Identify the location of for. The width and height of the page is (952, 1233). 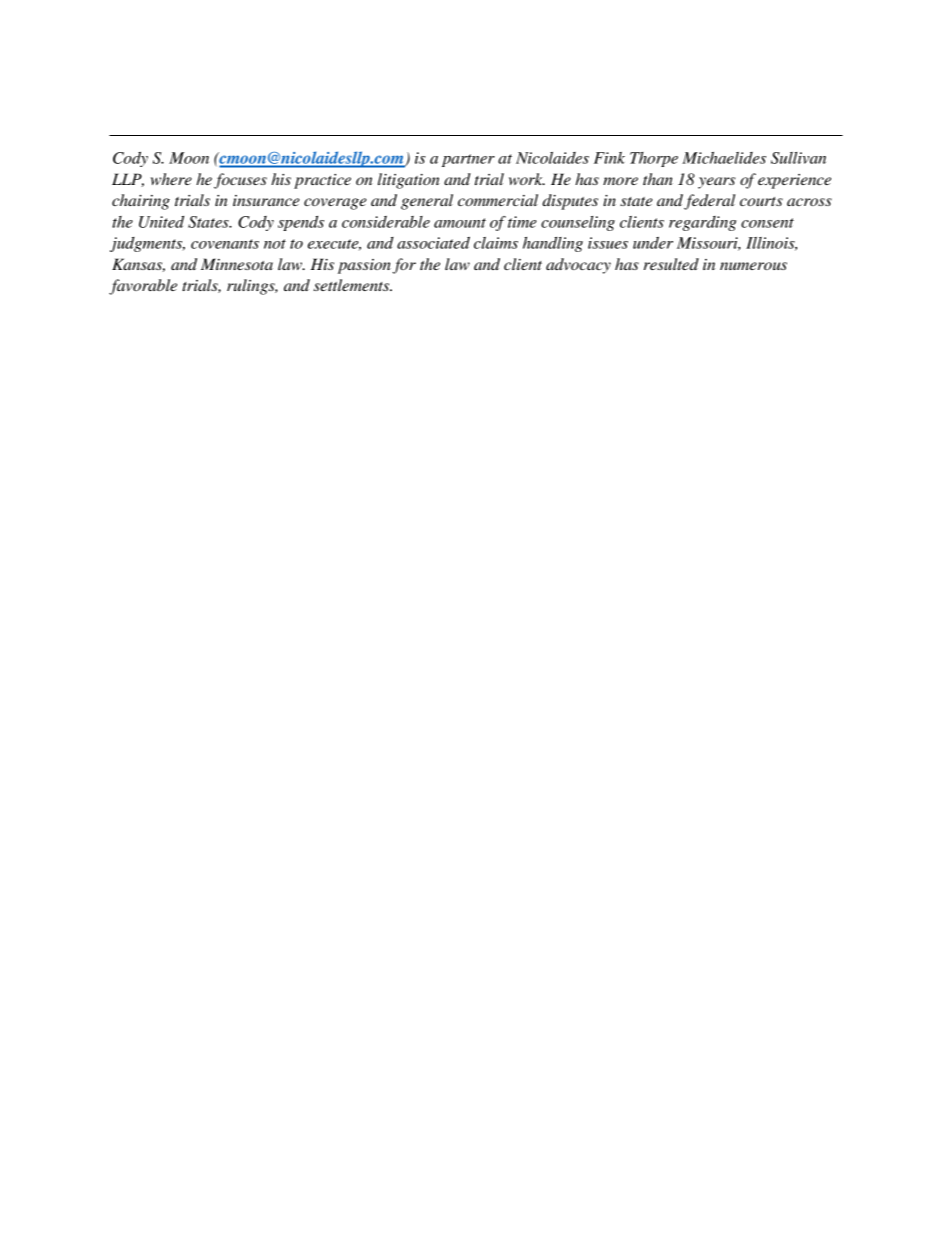
(404, 266).
